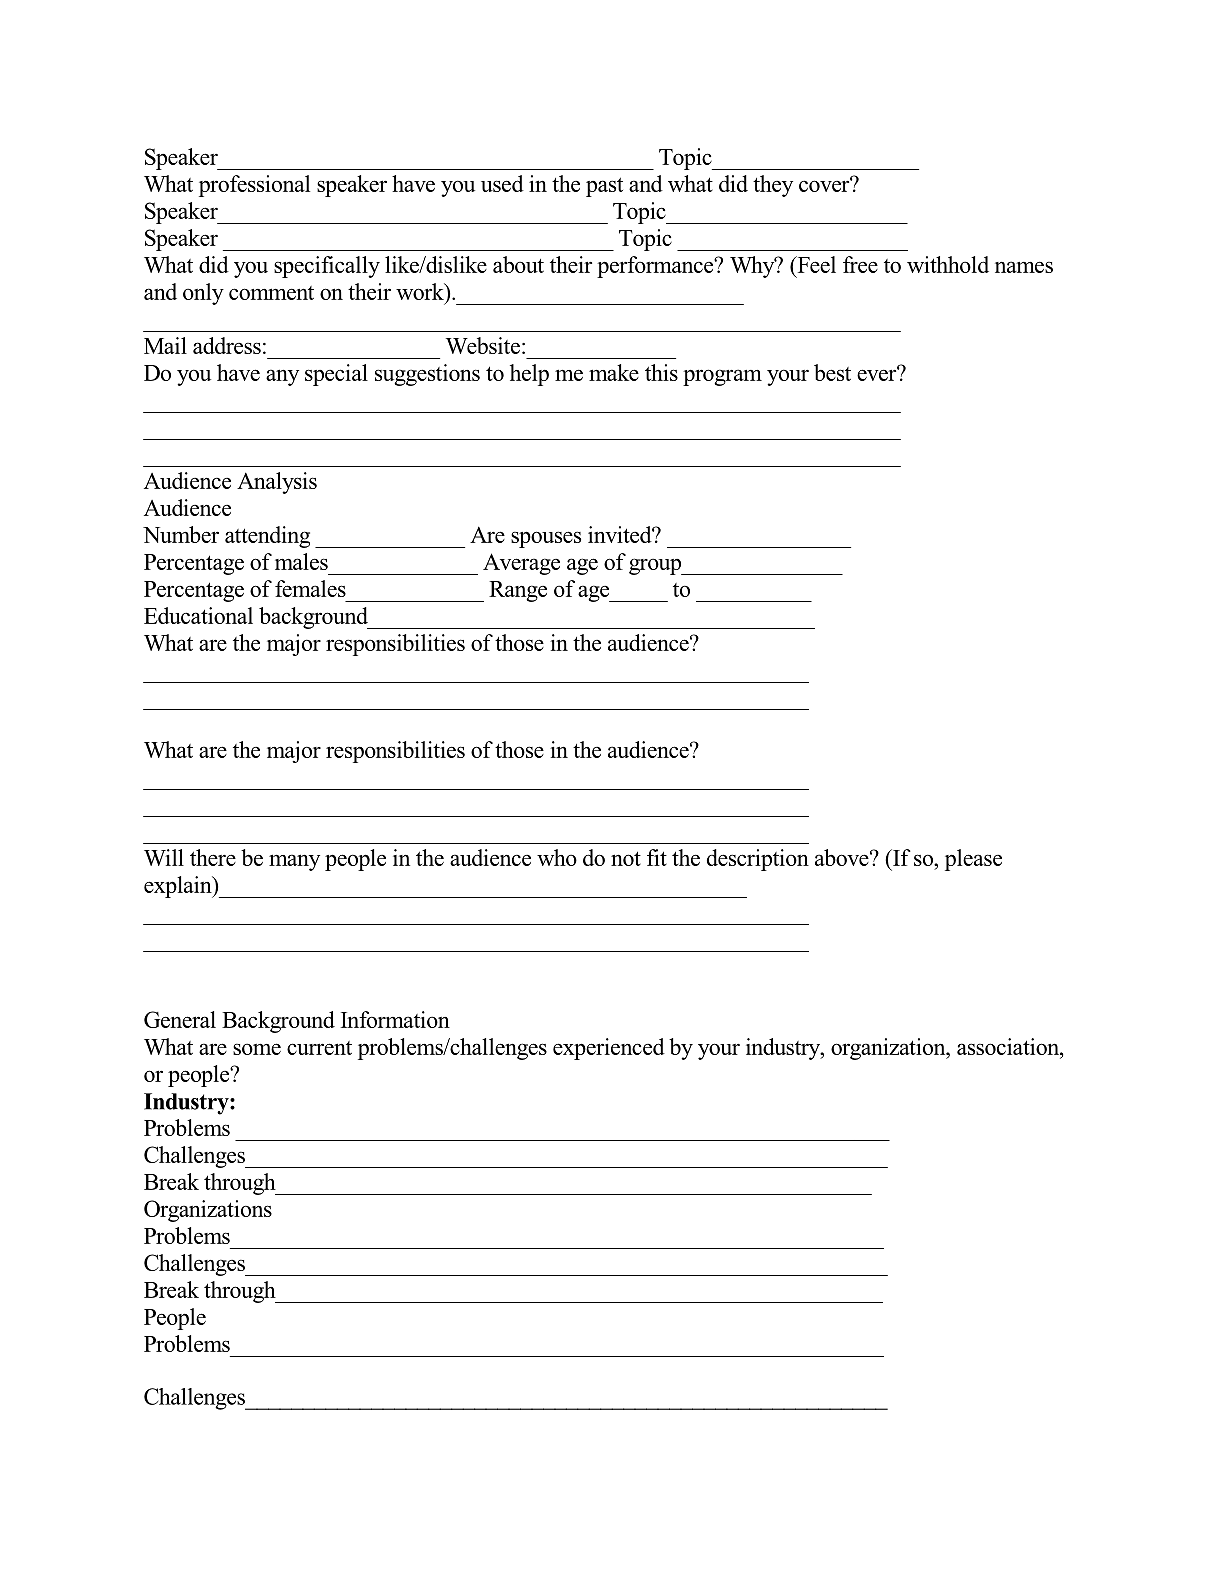 The height and width of the image is (1577, 1219). I want to click on spouses, so click(546, 539).
